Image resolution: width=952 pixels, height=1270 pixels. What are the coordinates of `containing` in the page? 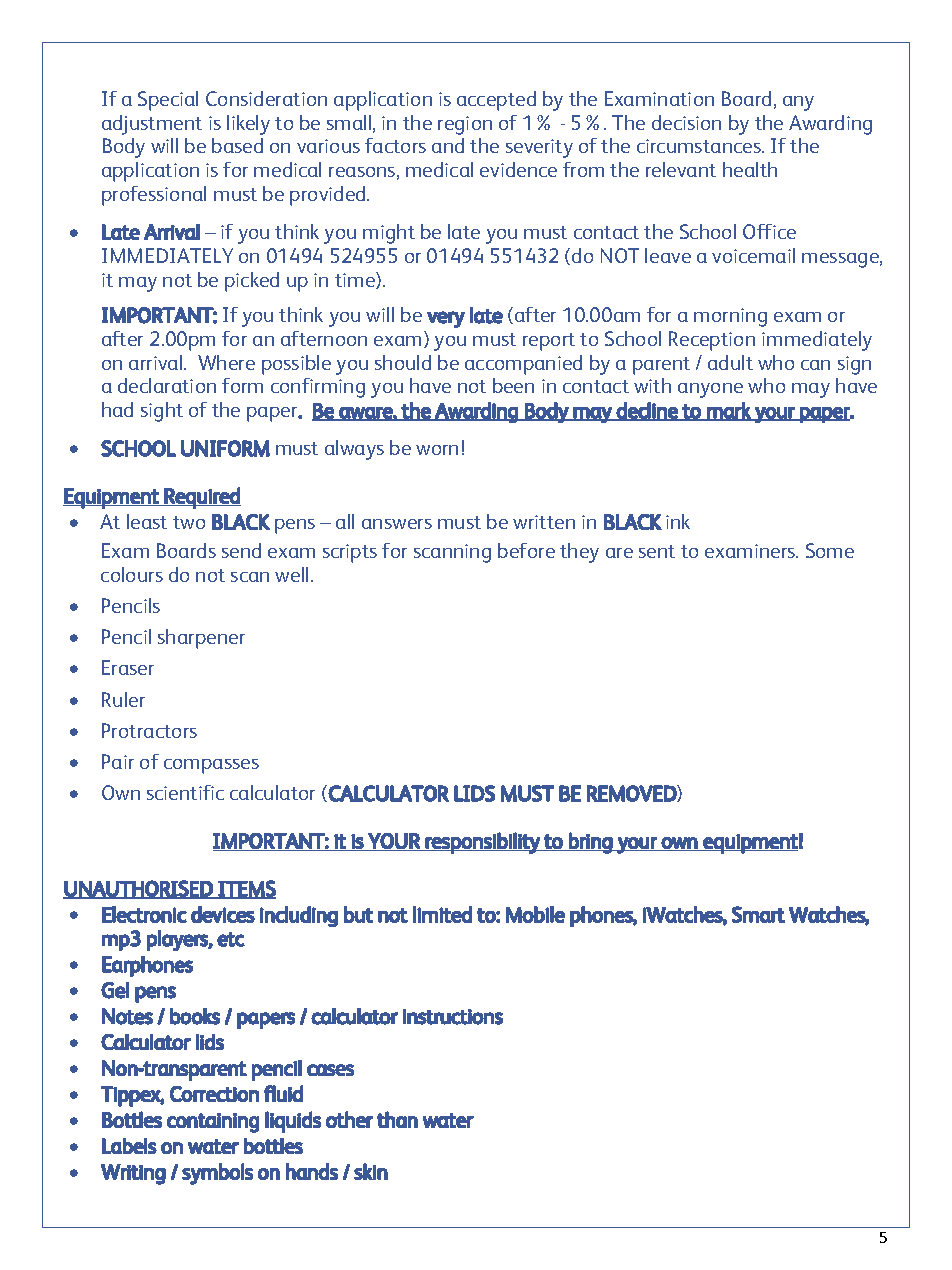 It's located at (213, 1123).
